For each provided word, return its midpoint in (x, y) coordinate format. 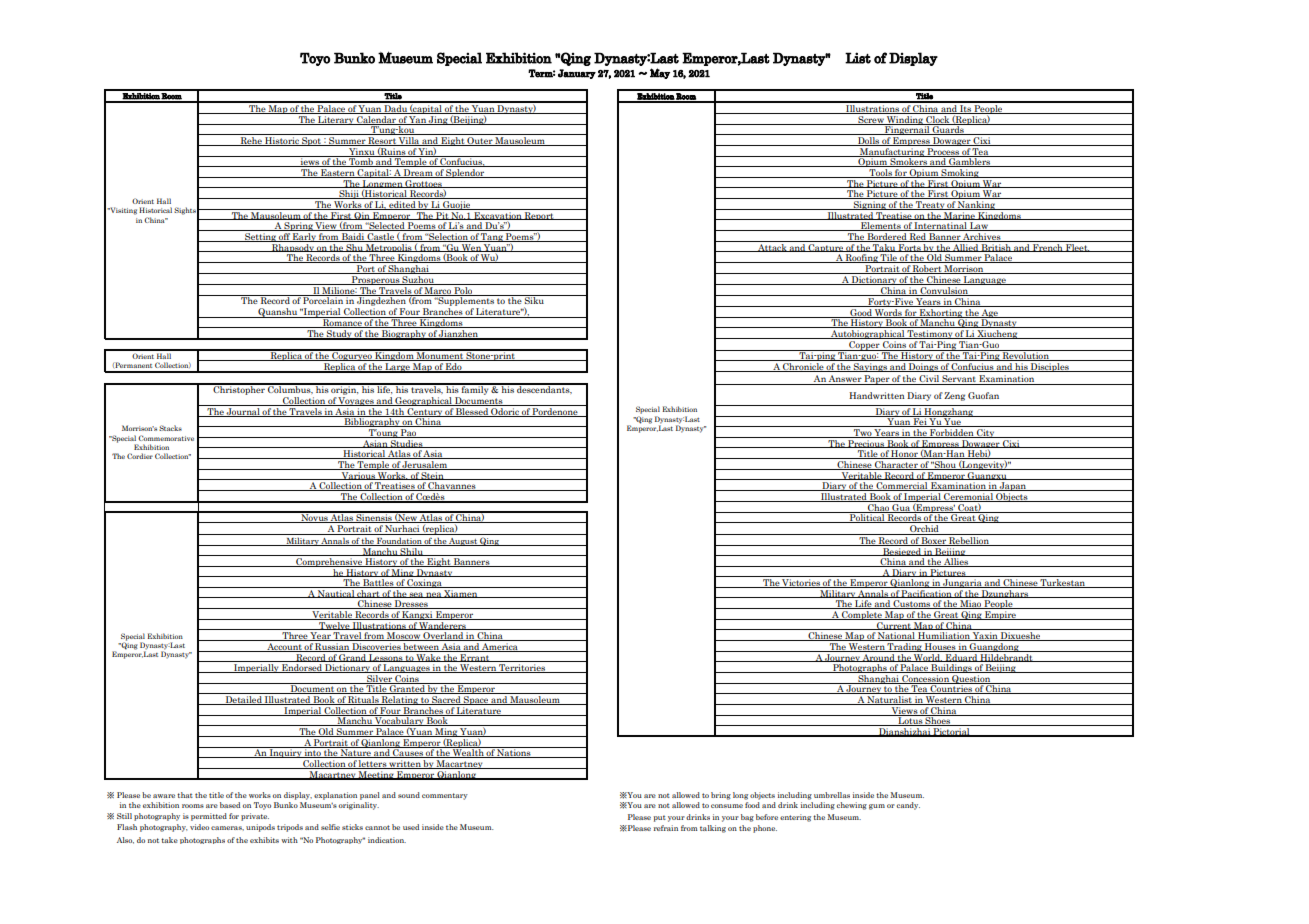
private (255, 817)
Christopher (239, 389)
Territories (522, 668)
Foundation (399, 542)
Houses (940, 647)
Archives (982, 237)
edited (402, 205)
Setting (260, 236)
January (577, 74)
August (463, 542)
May (660, 73)
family (475, 389)
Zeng (954, 396)
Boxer (934, 541)
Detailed (243, 700)
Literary (336, 119)
